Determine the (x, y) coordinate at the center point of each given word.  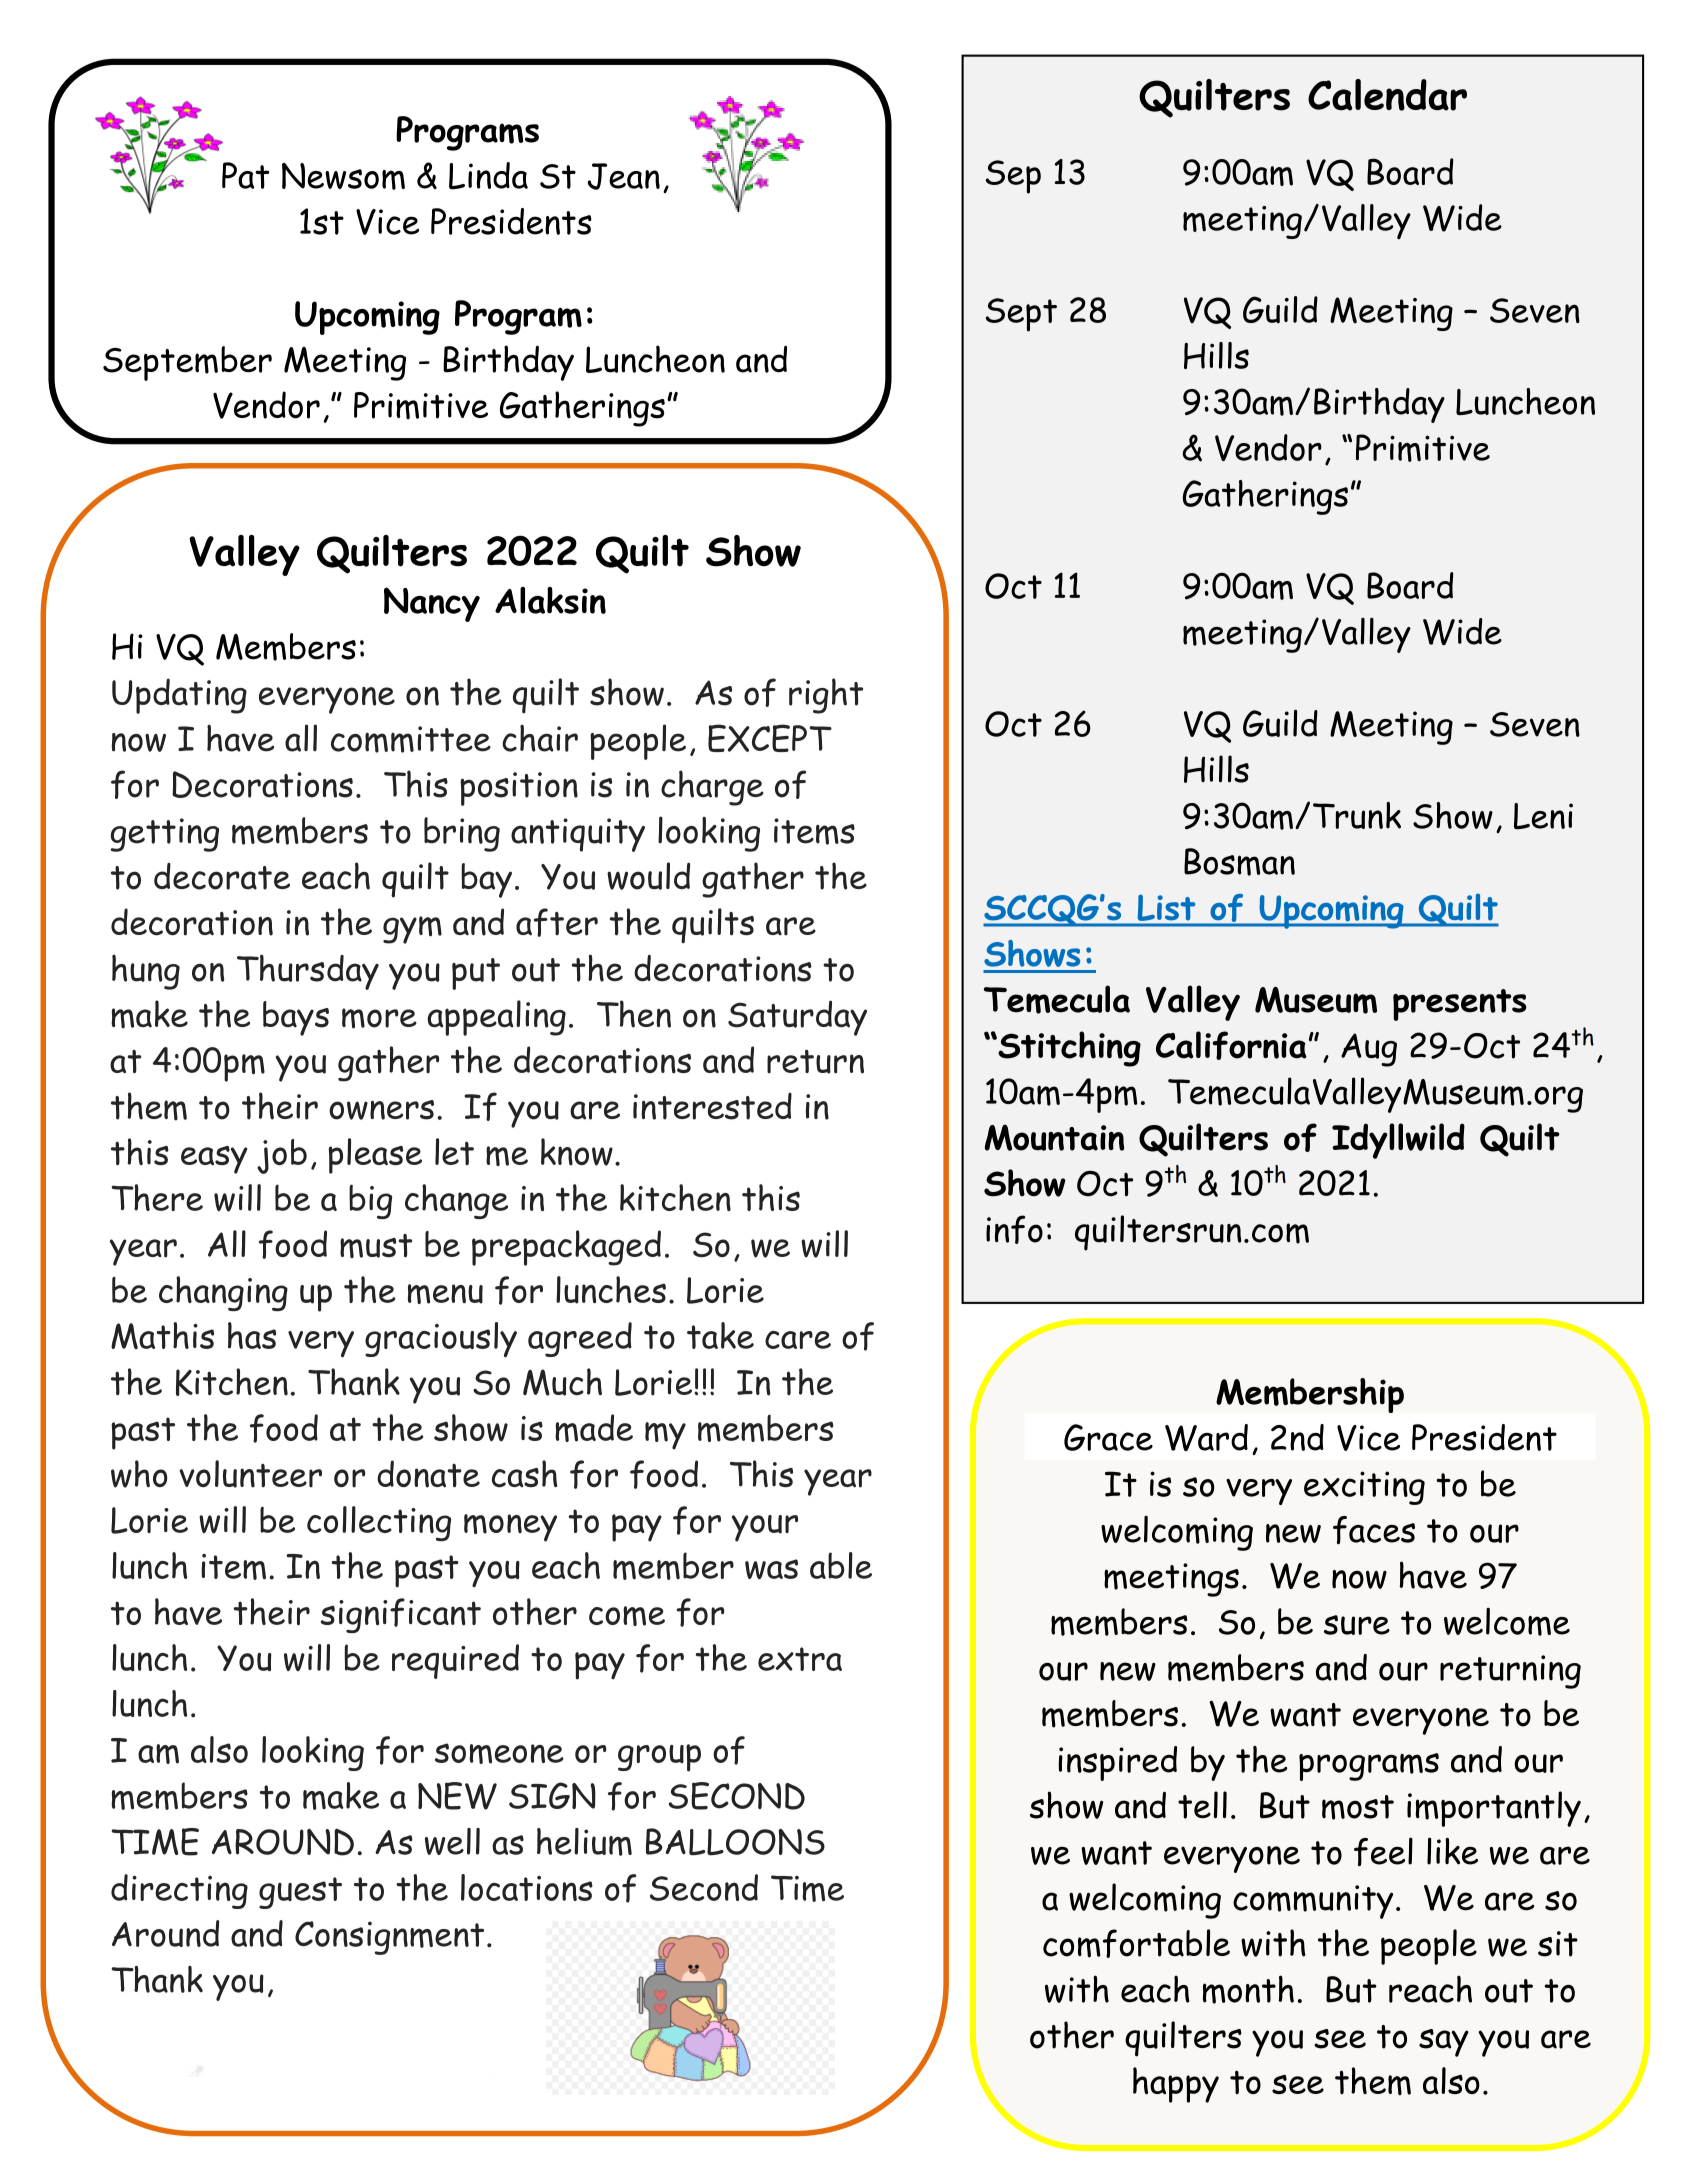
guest (300, 1893)
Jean (624, 176)
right (826, 696)
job (282, 1156)
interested (712, 1106)
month (1248, 1989)
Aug (1369, 1050)
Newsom (343, 176)
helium (584, 1842)
